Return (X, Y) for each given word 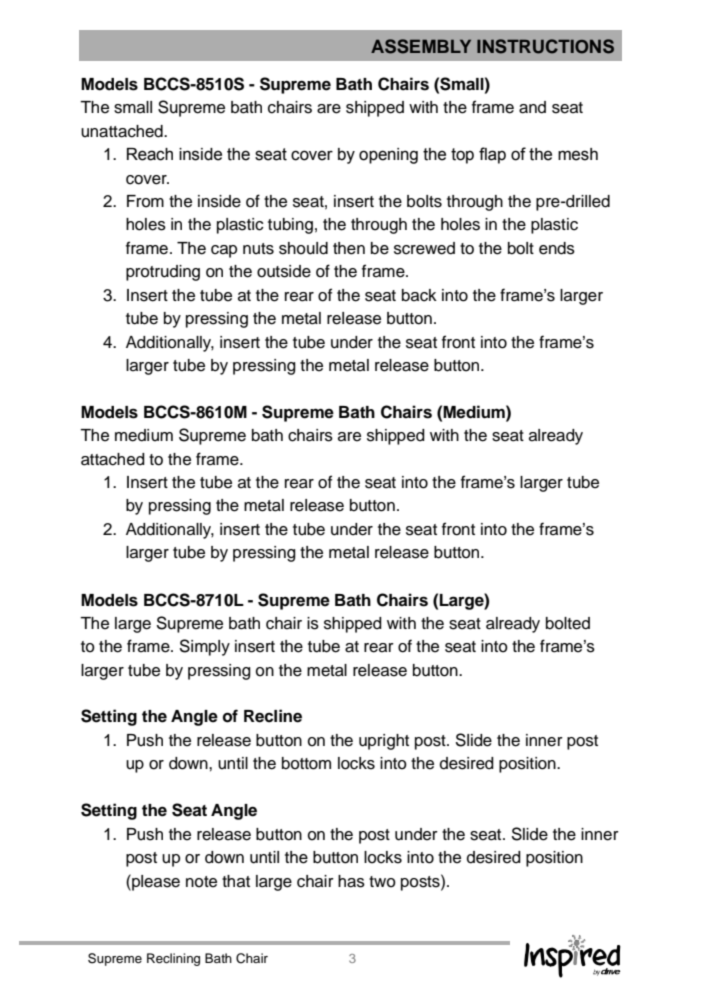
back (419, 295)
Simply (204, 647)
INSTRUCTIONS (545, 46)
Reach (150, 154)
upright (384, 742)
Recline (273, 716)
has (351, 881)
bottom (306, 763)
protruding (163, 273)
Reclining (173, 959)
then (349, 248)
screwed (424, 248)
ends (557, 248)
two (382, 882)
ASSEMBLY (421, 46)
